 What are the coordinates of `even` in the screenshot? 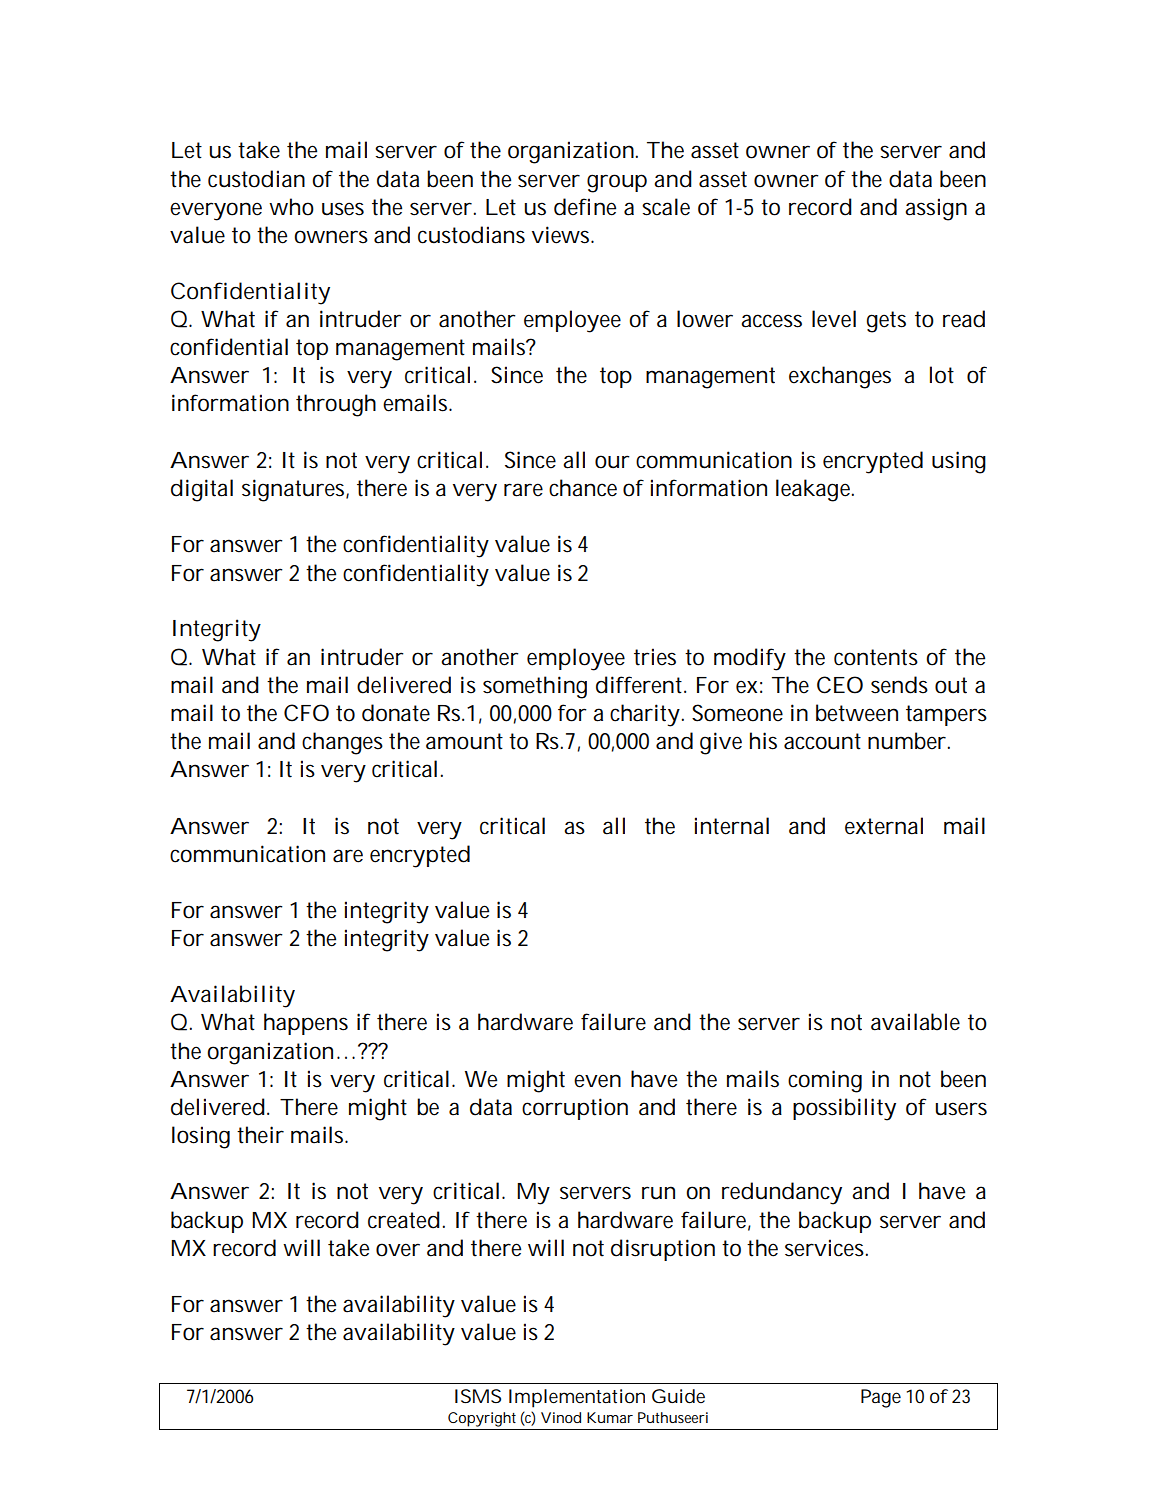 It's located at (597, 1081).
